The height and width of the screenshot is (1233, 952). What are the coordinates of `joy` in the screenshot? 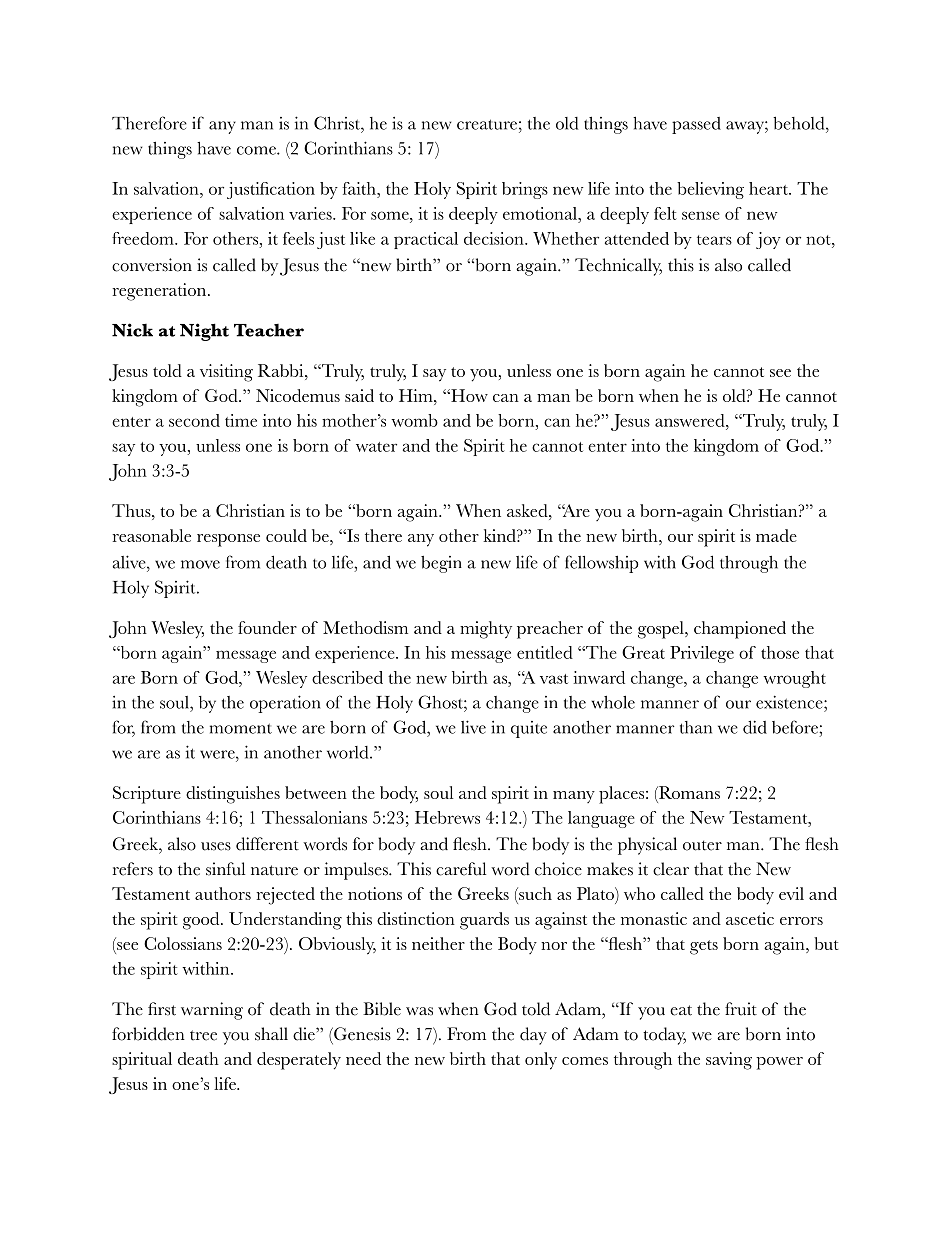 It's located at (768, 240).
